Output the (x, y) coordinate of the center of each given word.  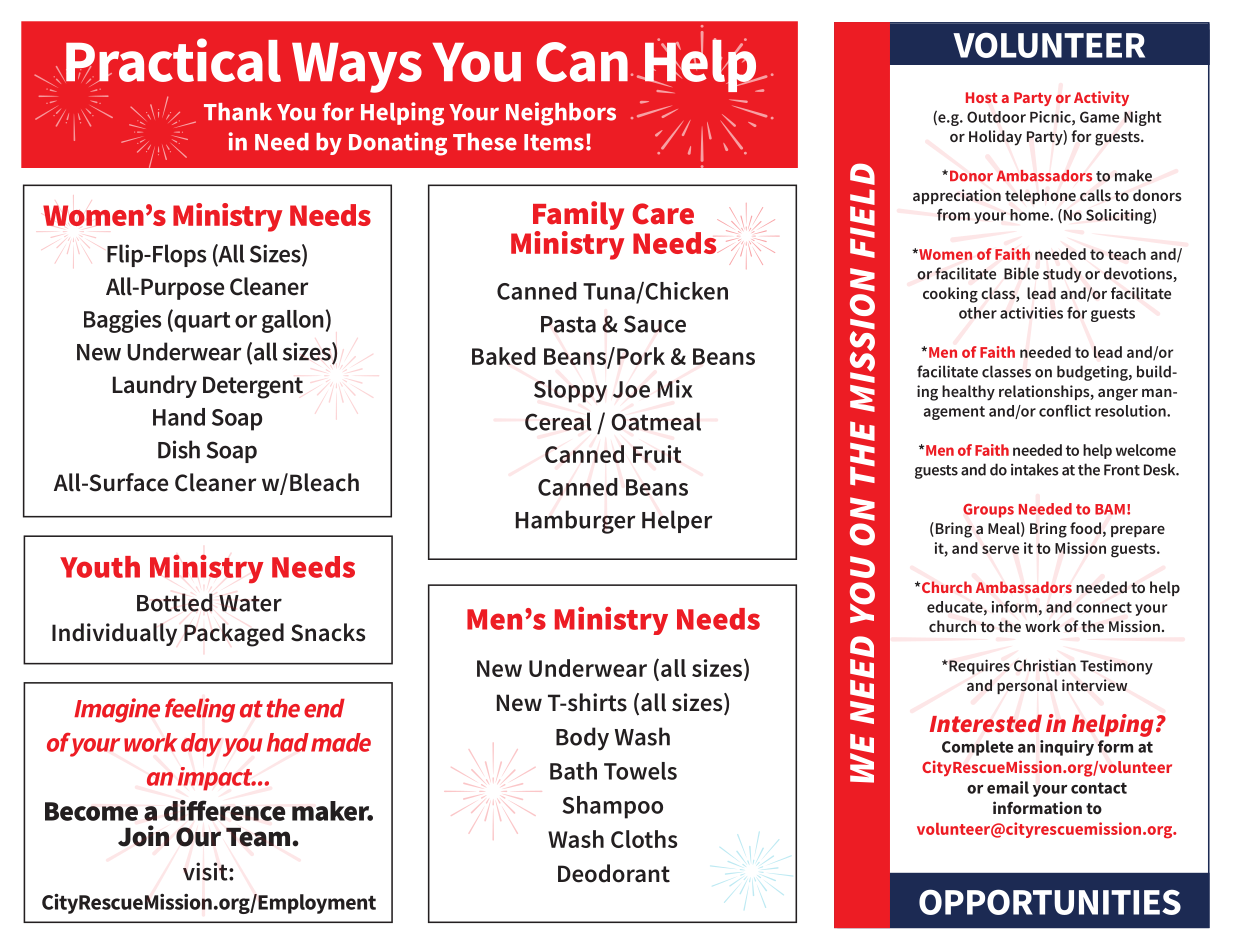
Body (582, 739)
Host (982, 97)
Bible (1021, 273)
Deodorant (614, 873)
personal (1027, 686)
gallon (293, 321)
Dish (179, 449)
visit (206, 871)
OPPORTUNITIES (1050, 902)
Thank (238, 112)
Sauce (655, 324)
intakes (1034, 469)
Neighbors (561, 114)
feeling (200, 710)
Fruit (657, 454)
